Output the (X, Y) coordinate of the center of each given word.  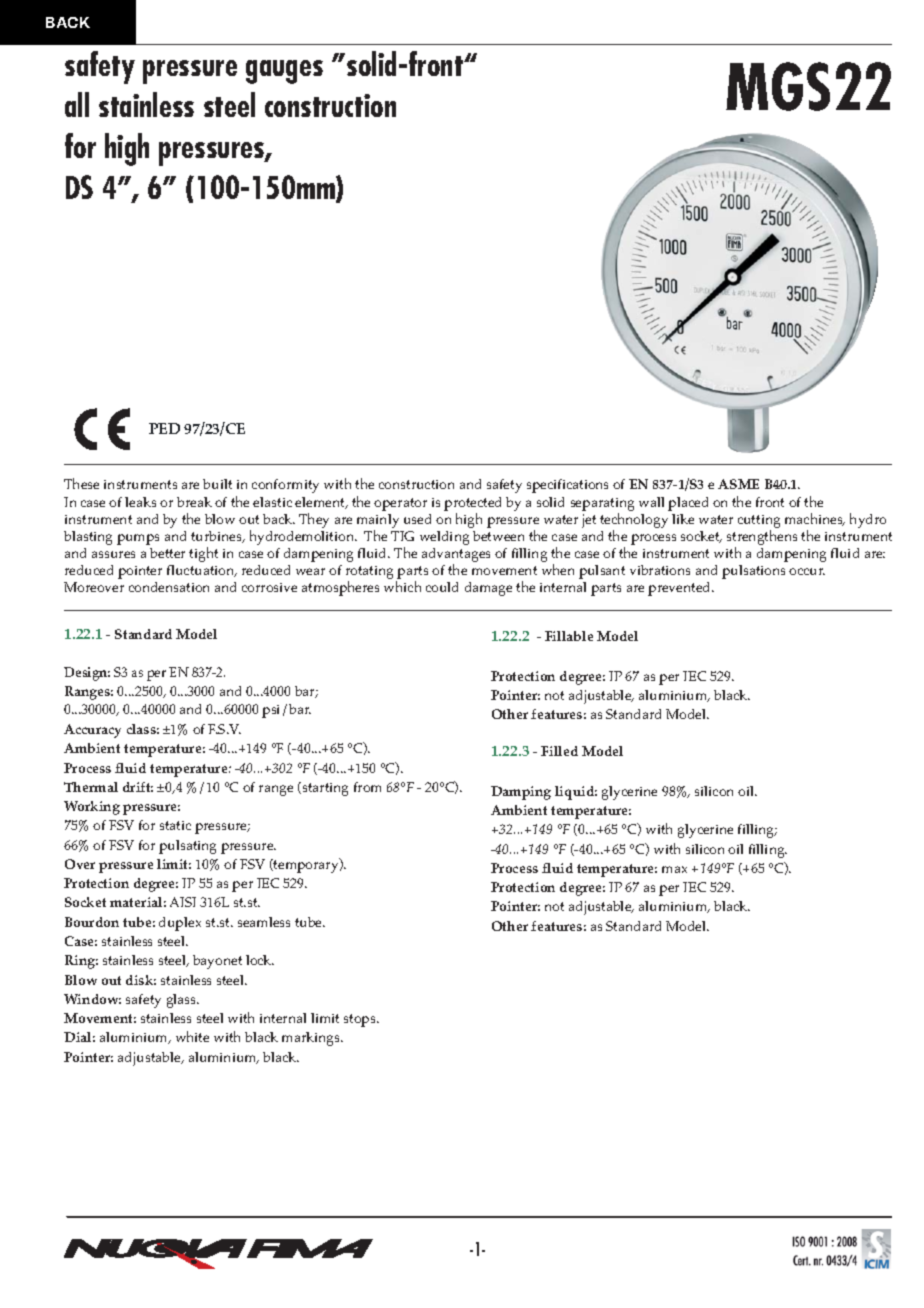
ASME (738, 484)
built (217, 484)
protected (472, 504)
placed (688, 504)
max (674, 869)
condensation (169, 587)
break (194, 502)
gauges (284, 72)
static (175, 825)
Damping (521, 793)
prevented (681, 589)
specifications (567, 486)
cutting (759, 521)
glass (183, 1001)
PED (164, 428)
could (442, 587)
